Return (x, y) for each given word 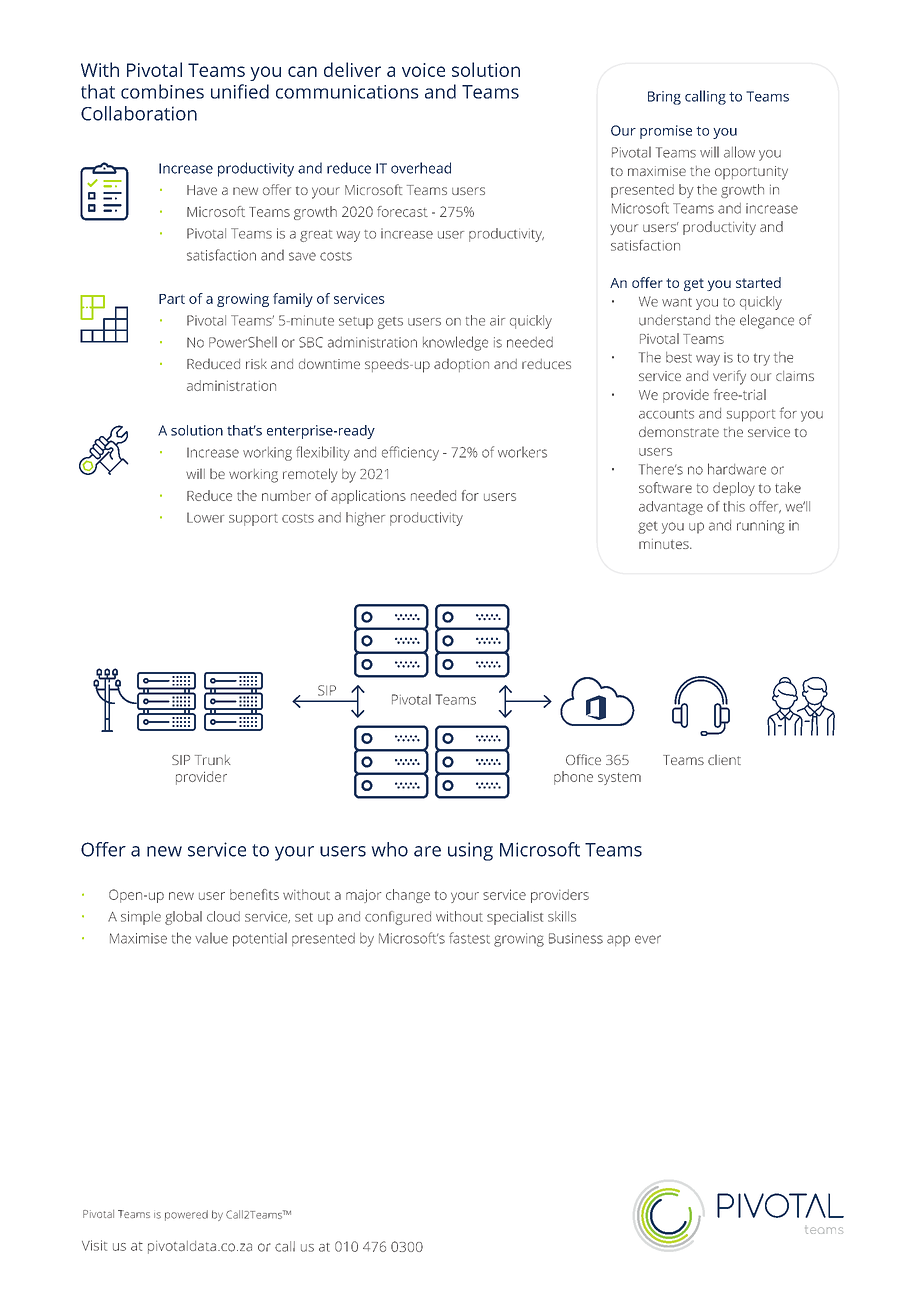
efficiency (410, 453)
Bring (664, 98)
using (470, 851)
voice (423, 70)
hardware (737, 469)
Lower (205, 517)
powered (186, 1215)
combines (162, 91)
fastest (469, 938)
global (183, 918)
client (724, 759)
